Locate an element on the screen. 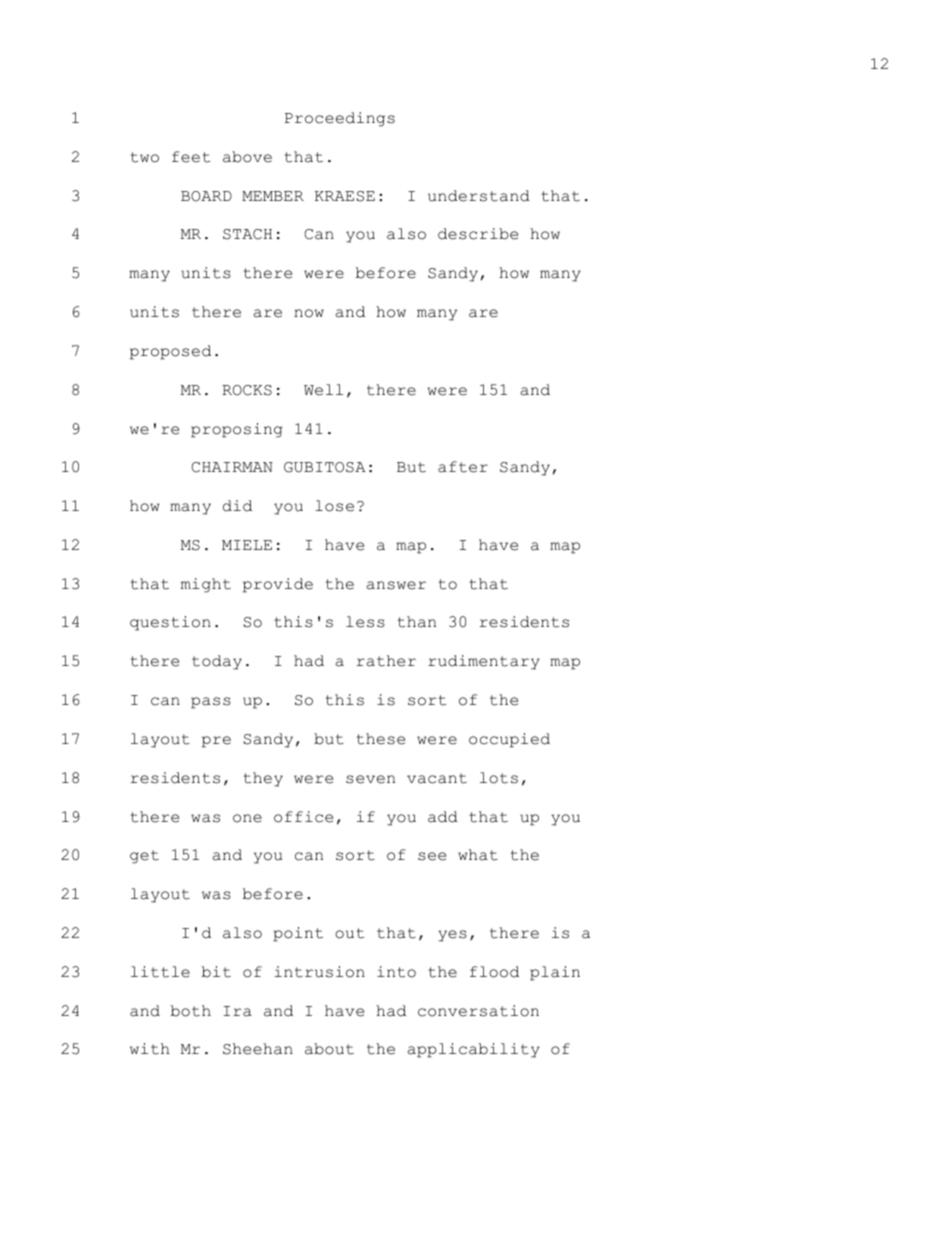 The width and height of the screenshot is (952, 1233). lose is located at coordinates (334, 506).
